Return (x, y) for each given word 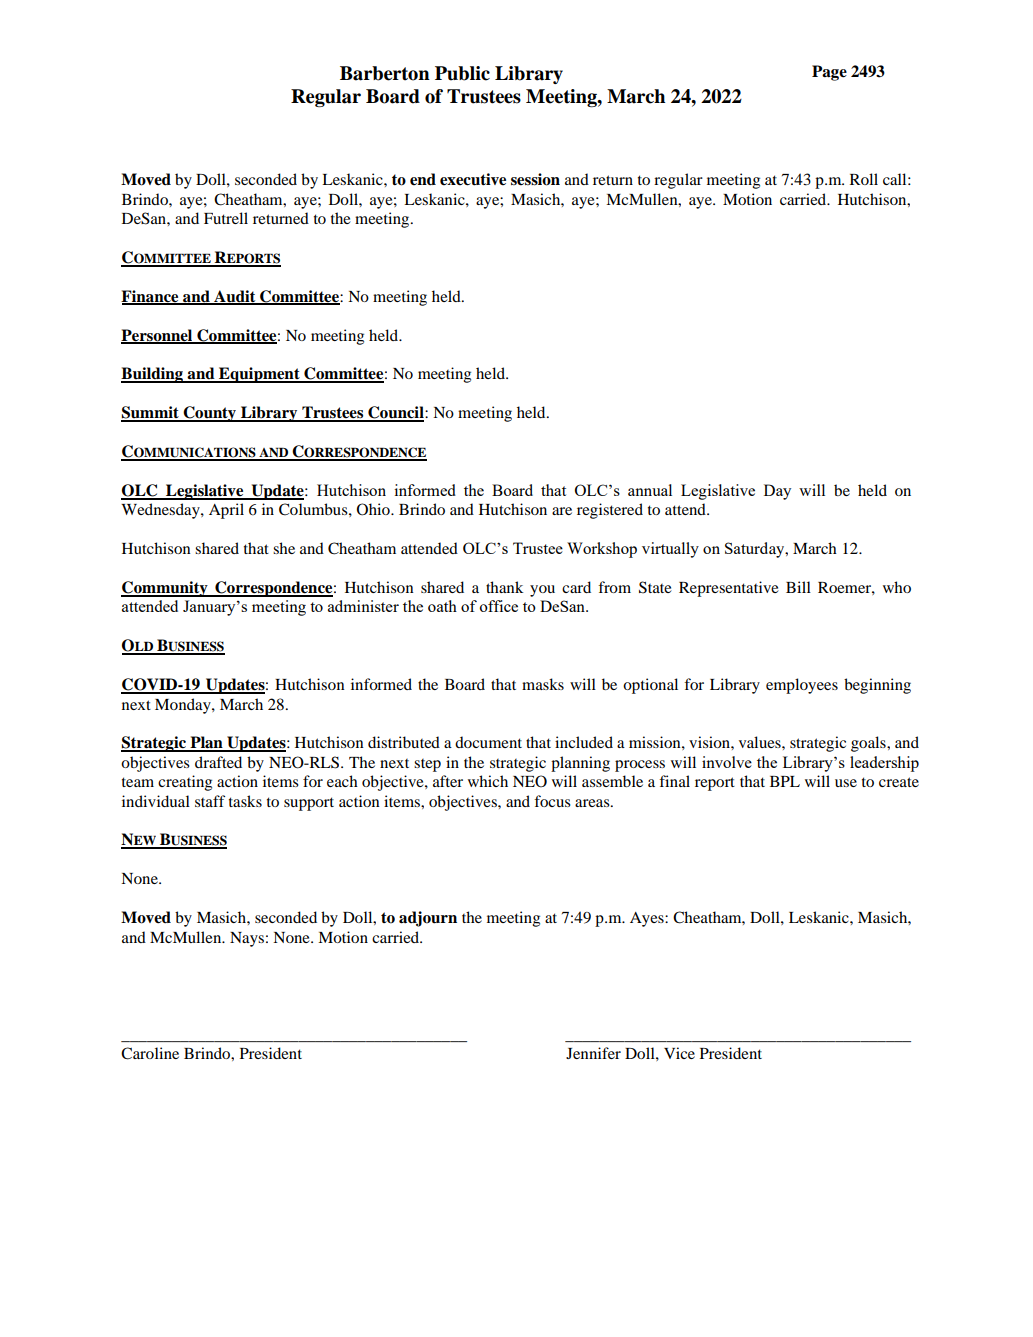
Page (829, 73)
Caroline (150, 1053)
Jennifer (593, 1053)
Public (462, 73)
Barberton (385, 73)
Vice (679, 1053)
